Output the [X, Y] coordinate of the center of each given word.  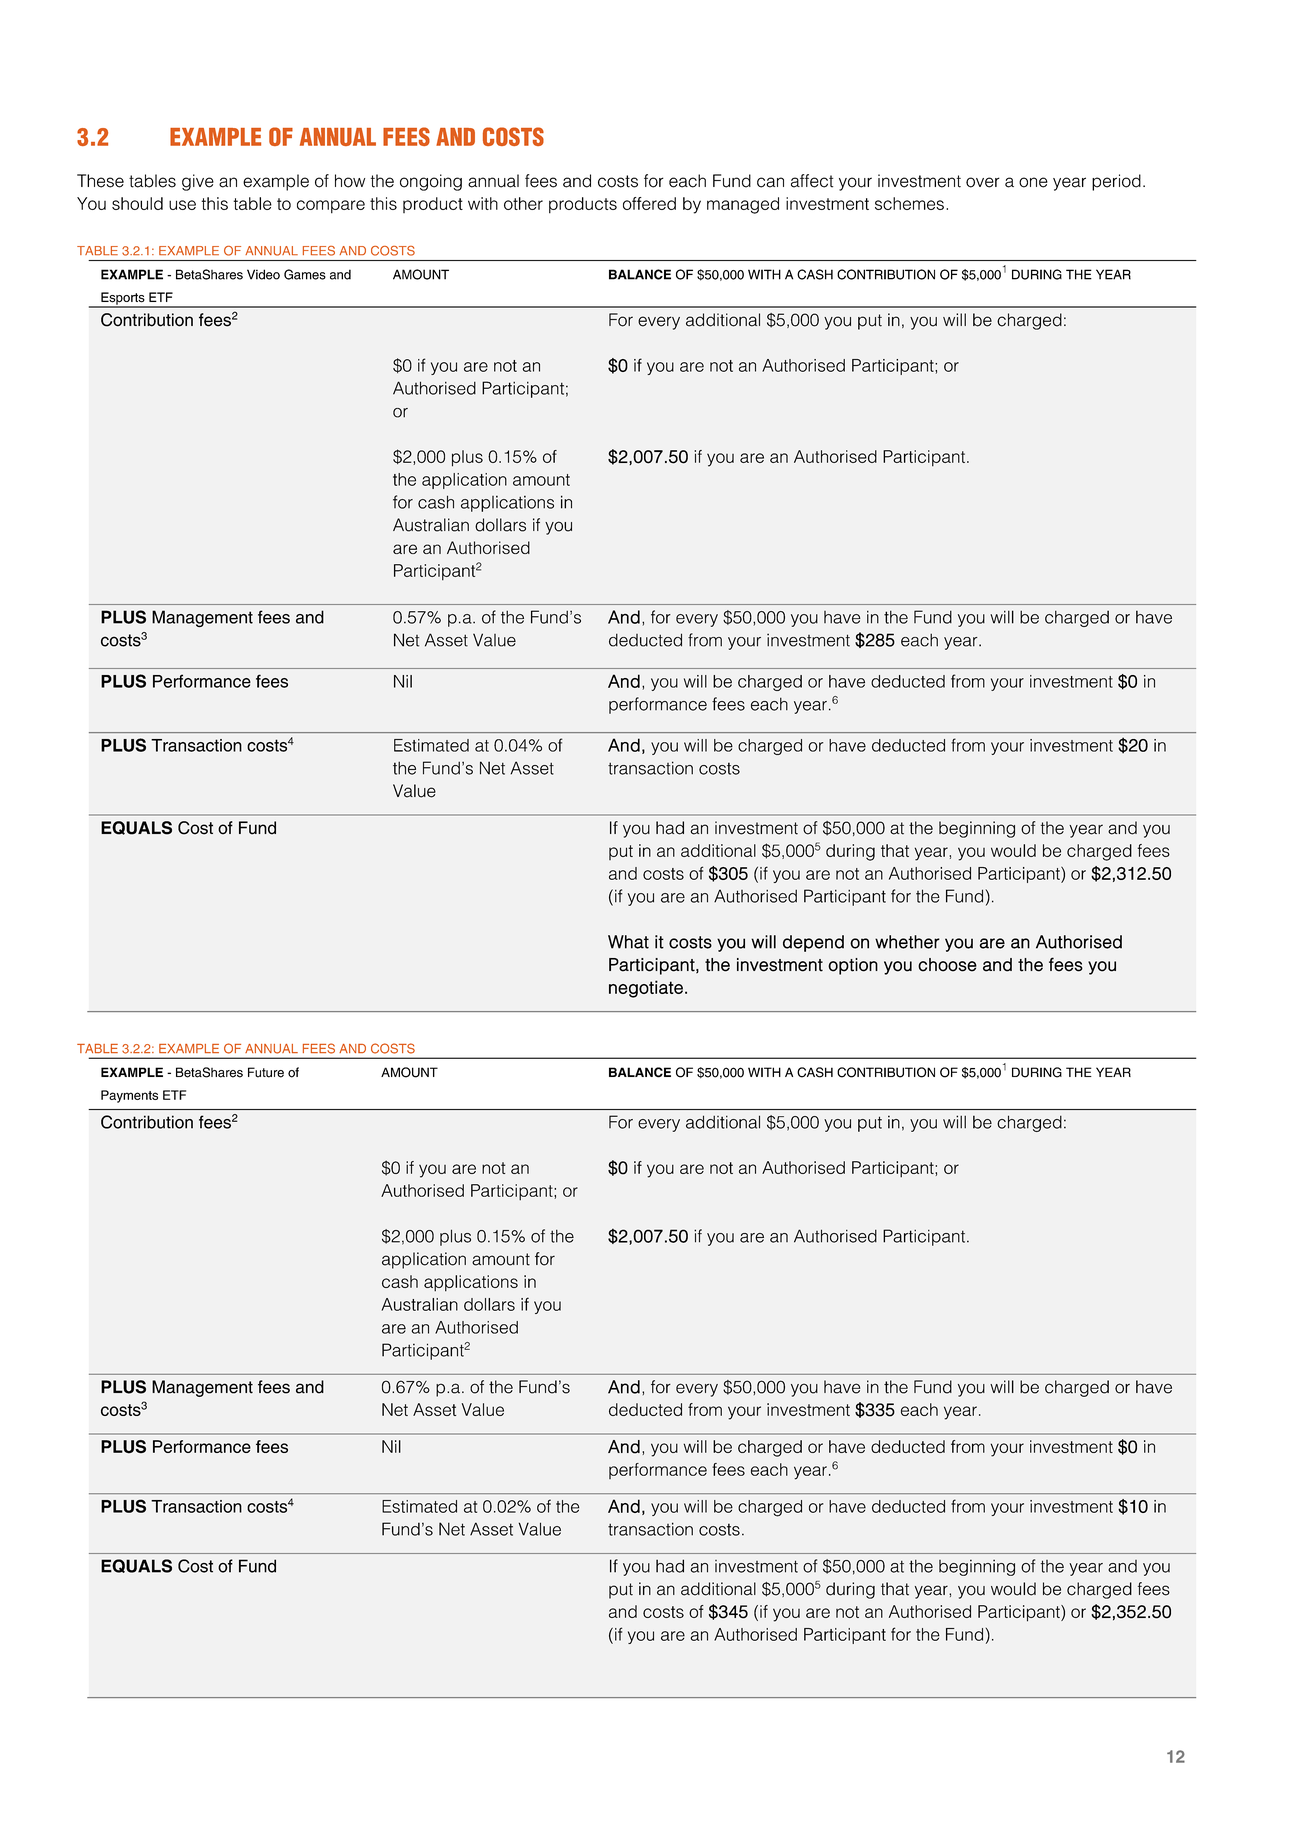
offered [649, 203]
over [983, 182]
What [628, 942]
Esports [123, 299]
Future [266, 1072]
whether [907, 942]
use [182, 205]
